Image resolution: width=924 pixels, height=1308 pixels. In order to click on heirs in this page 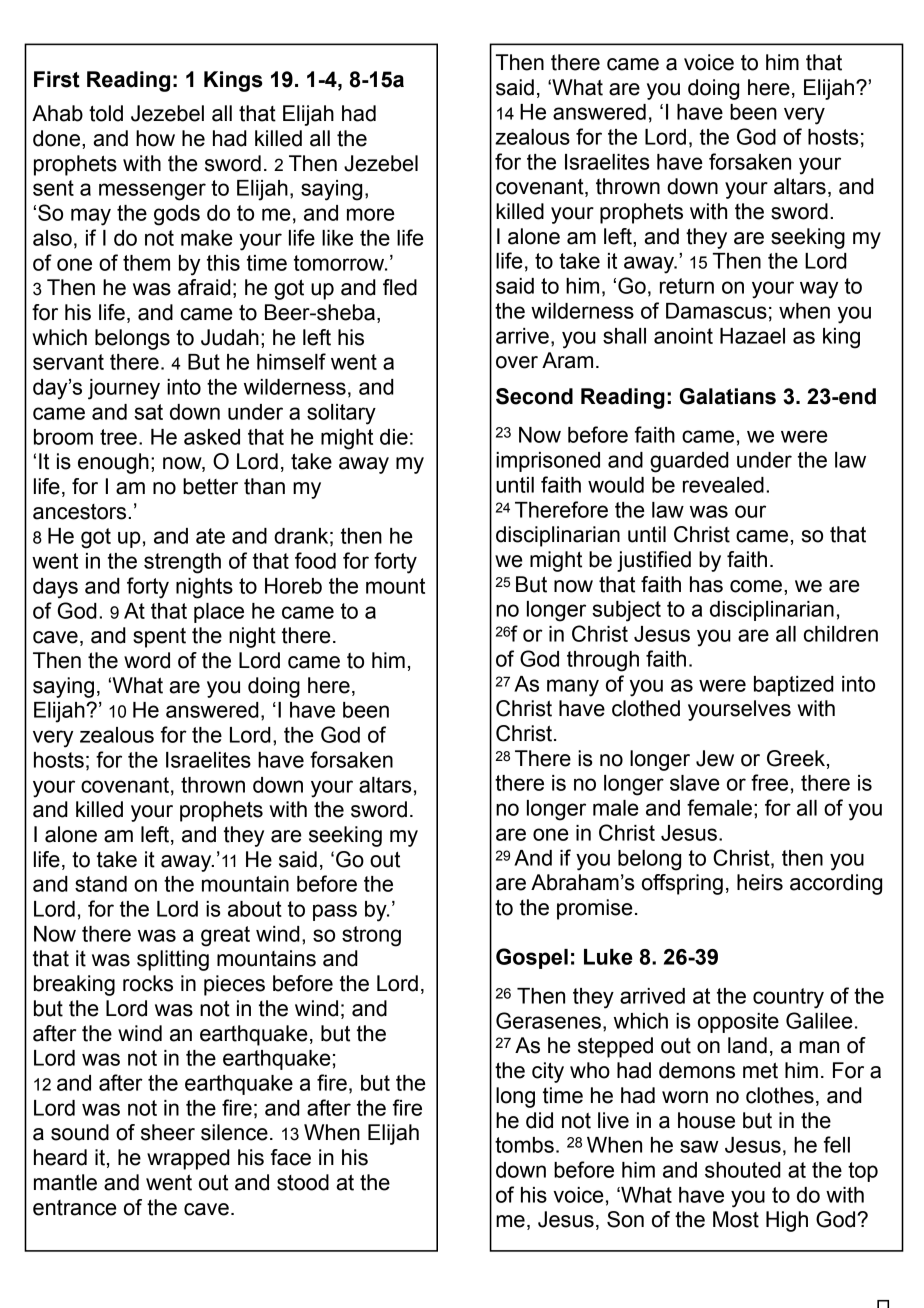, I will do `click(760, 882)`.
